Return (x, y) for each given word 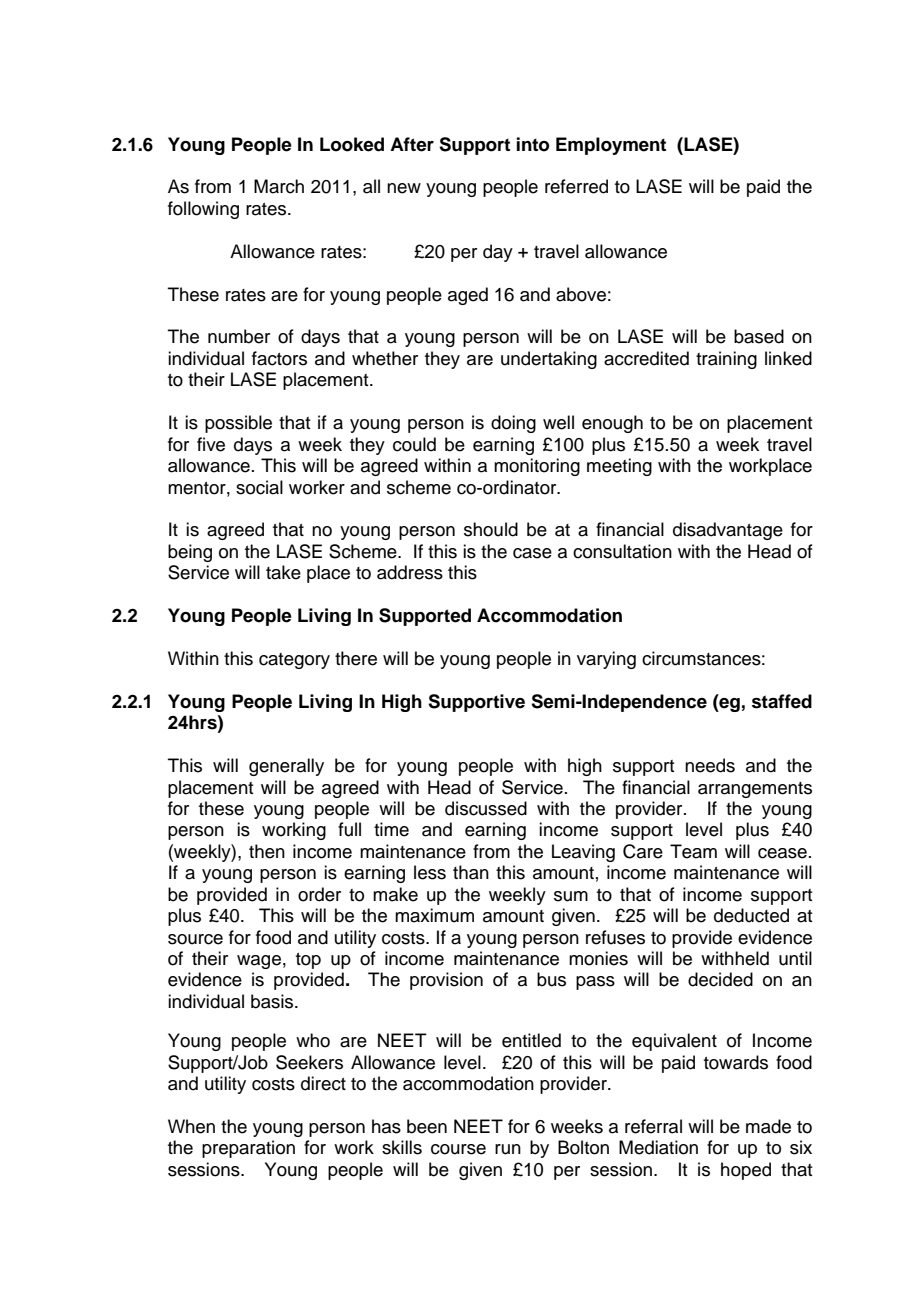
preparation (248, 1149)
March (279, 186)
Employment (611, 146)
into (533, 144)
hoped (746, 1171)
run (508, 1149)
